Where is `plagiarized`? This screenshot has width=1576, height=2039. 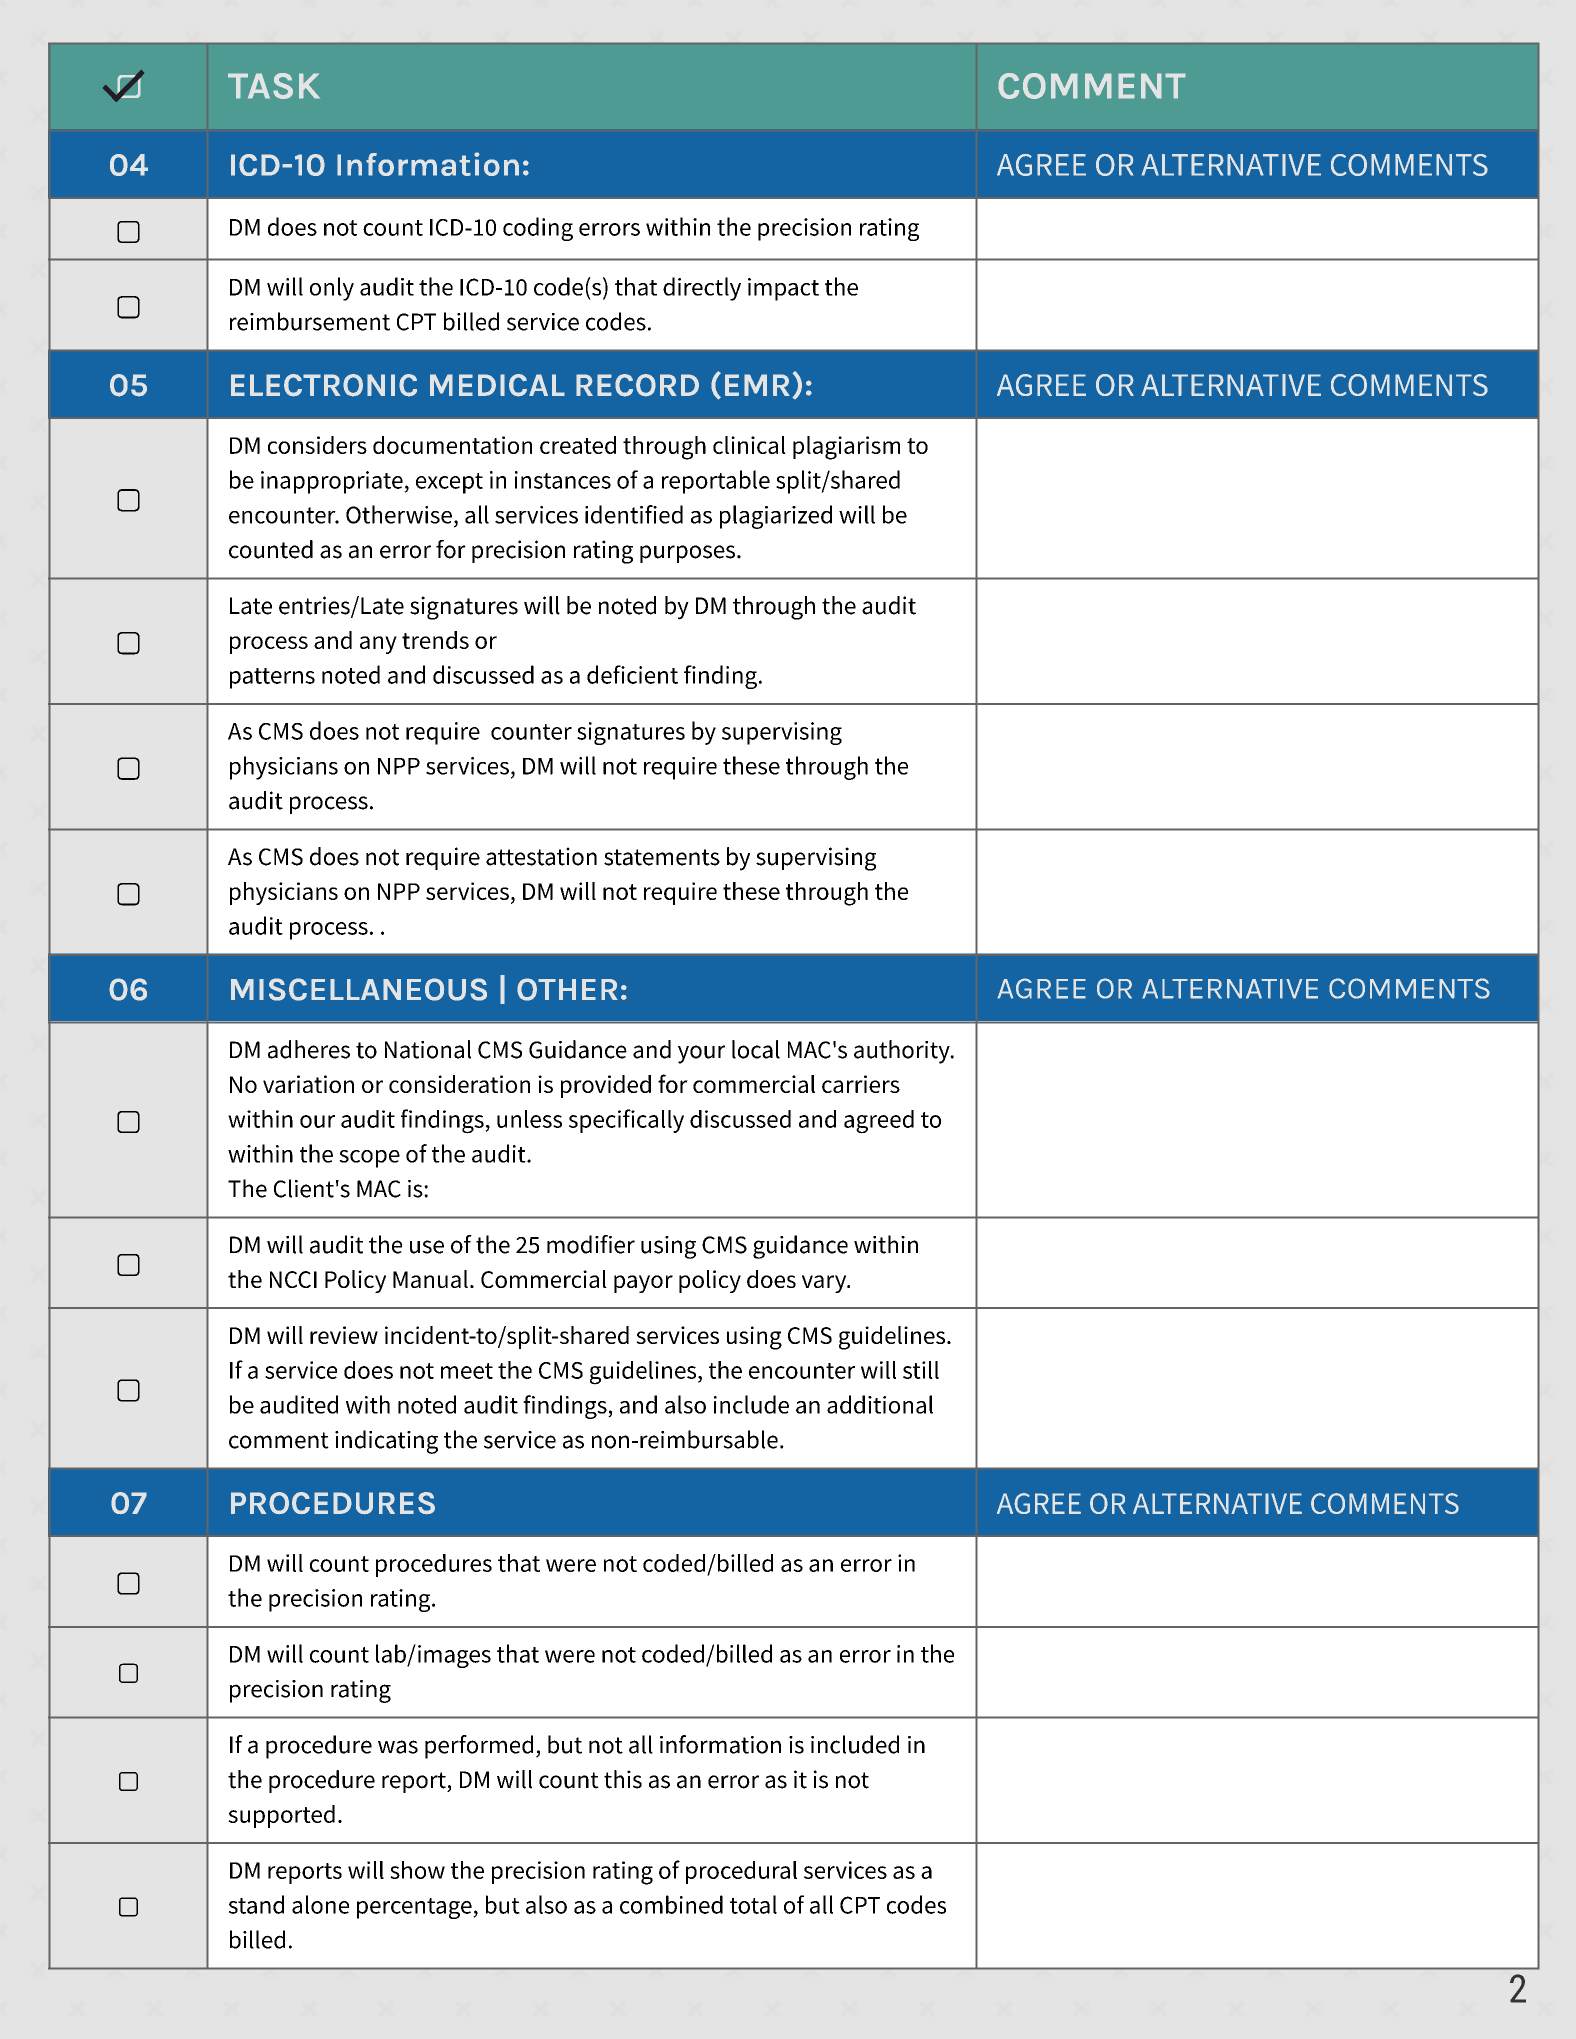
plagiarized is located at coordinates (776, 517).
